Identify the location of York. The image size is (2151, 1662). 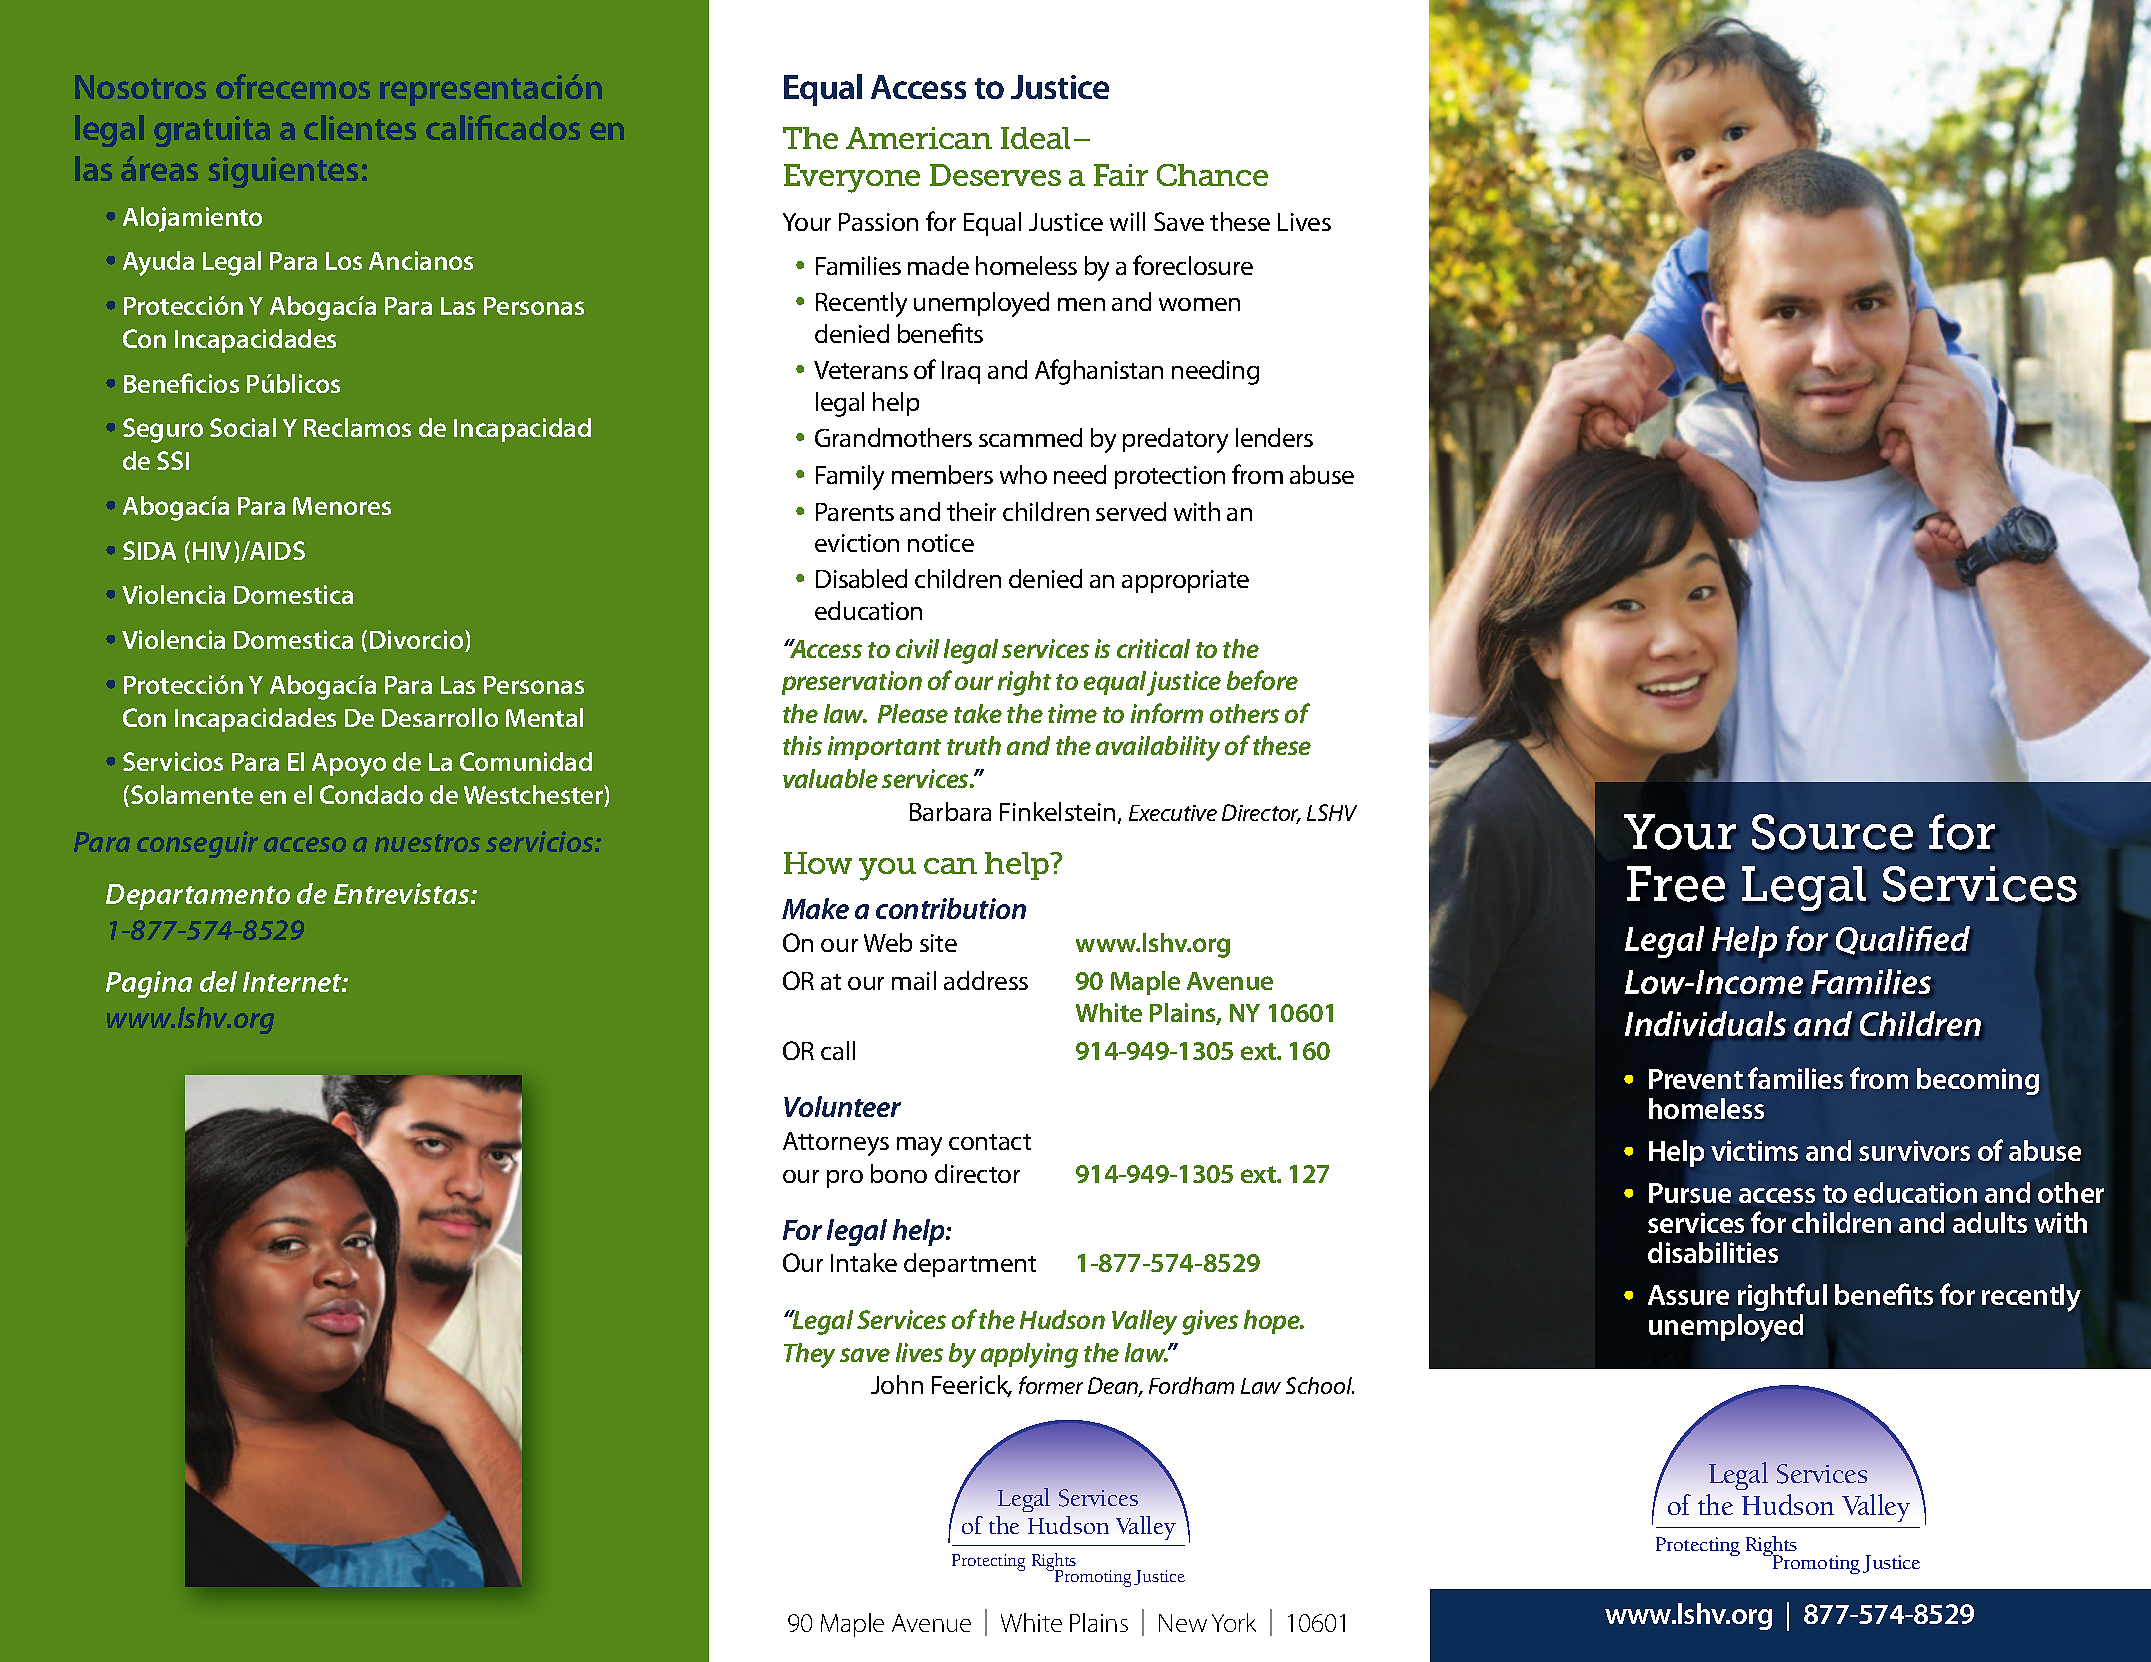
(1234, 1622).
